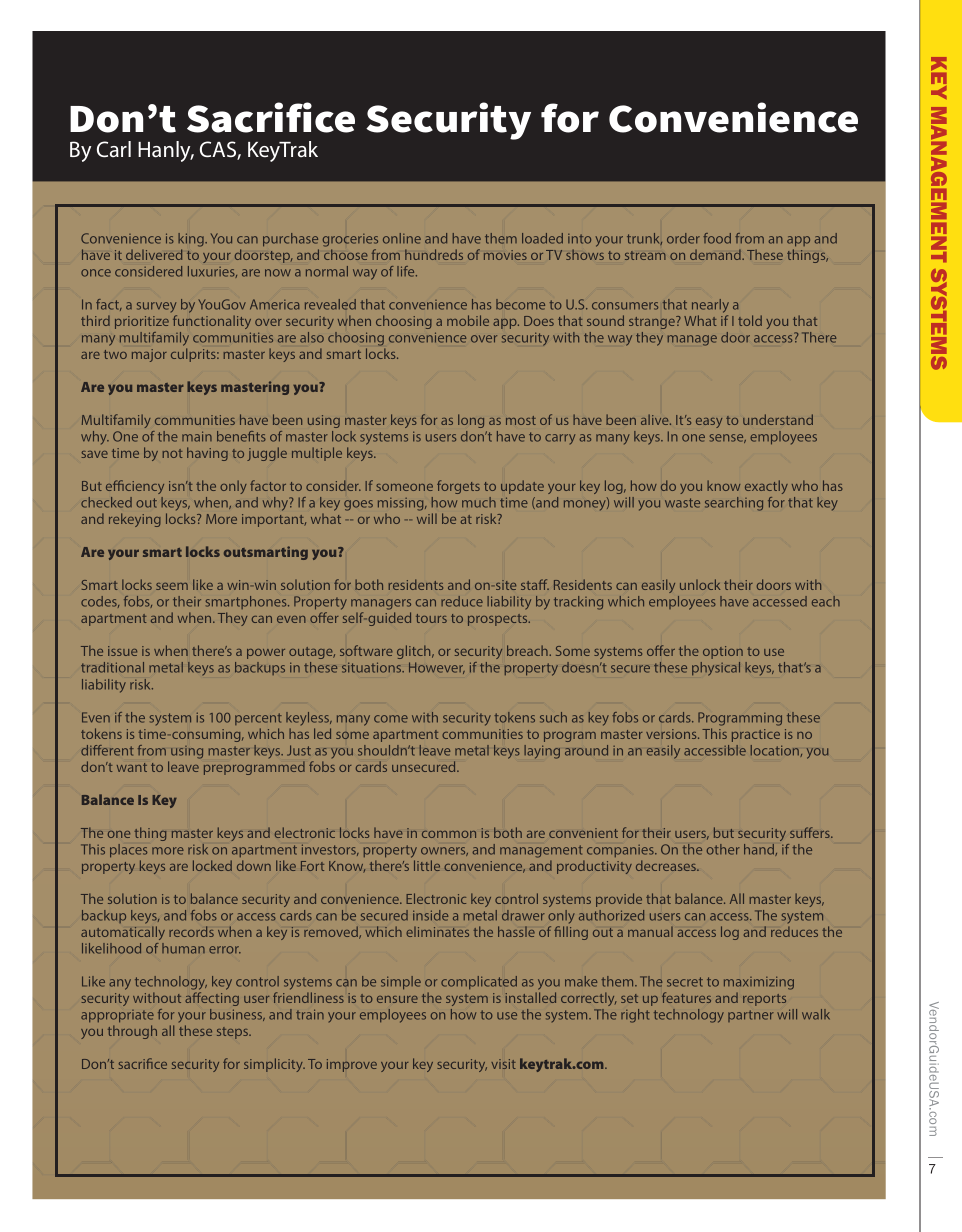 Image resolution: width=962 pixels, height=1232 pixels. Describe the element at coordinates (766, 487) in the page. I see `exactly` at that location.
